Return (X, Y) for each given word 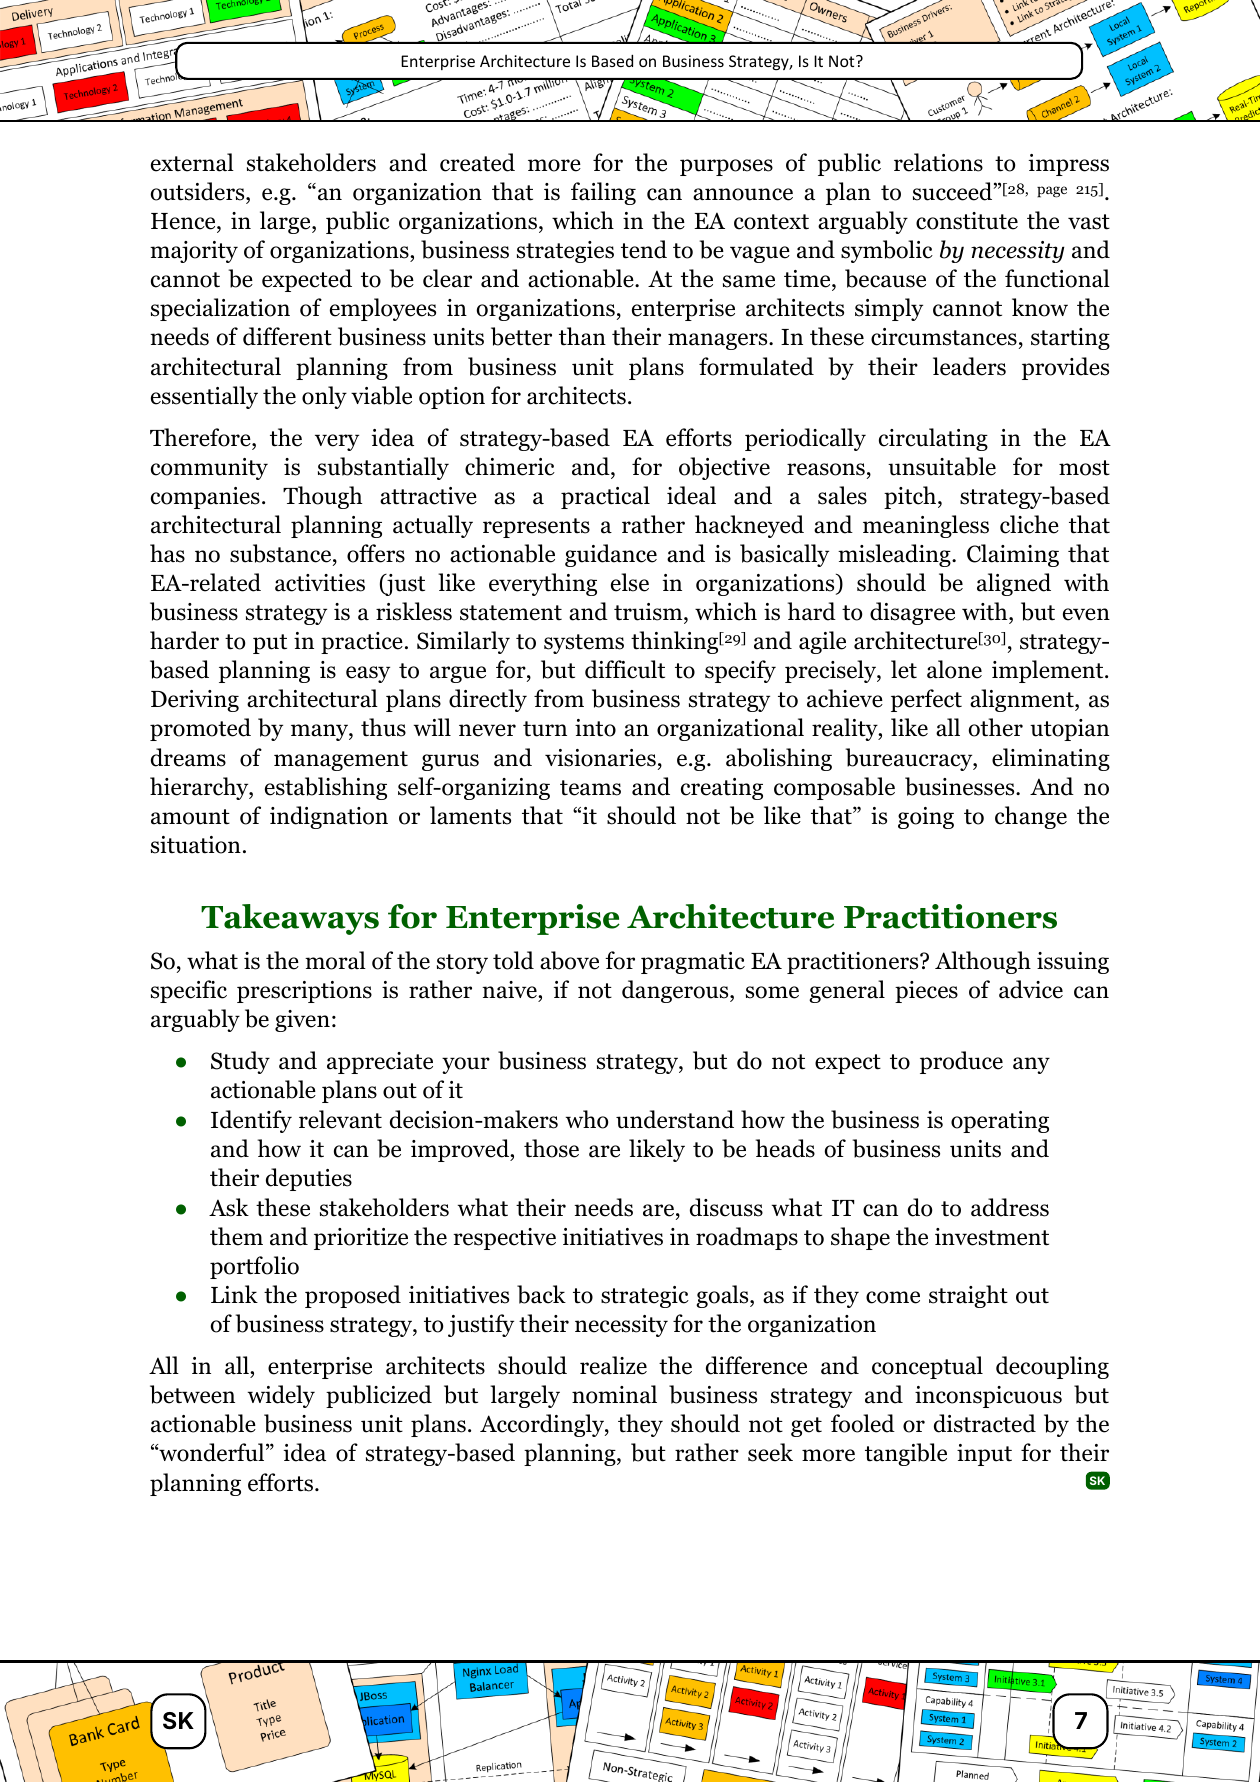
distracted (985, 1423)
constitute (967, 221)
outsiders (199, 191)
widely (281, 1396)
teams (590, 788)
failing (603, 193)
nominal (614, 1394)
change (1031, 817)
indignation (329, 817)
